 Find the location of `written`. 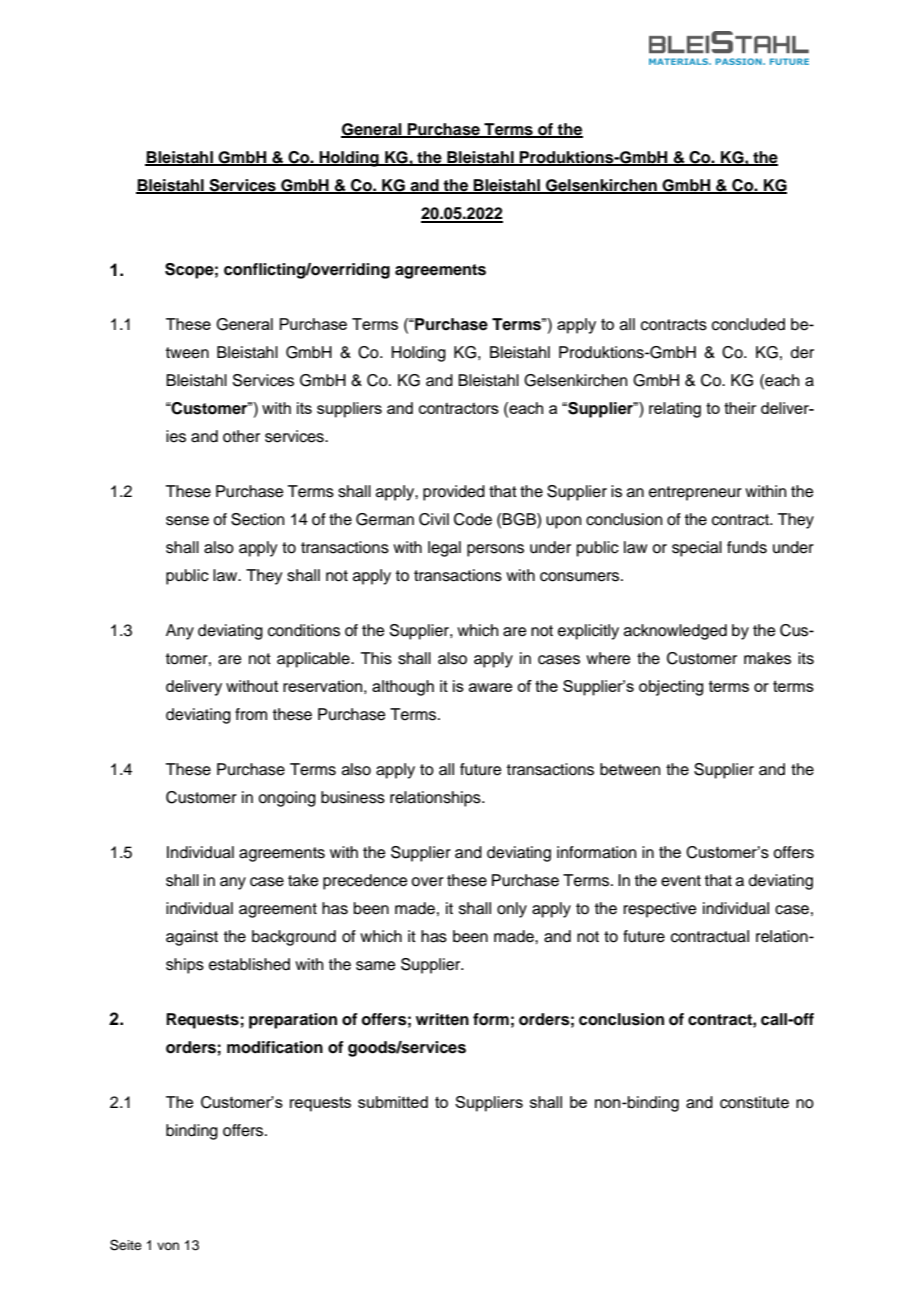

written is located at coordinates (442, 1019).
